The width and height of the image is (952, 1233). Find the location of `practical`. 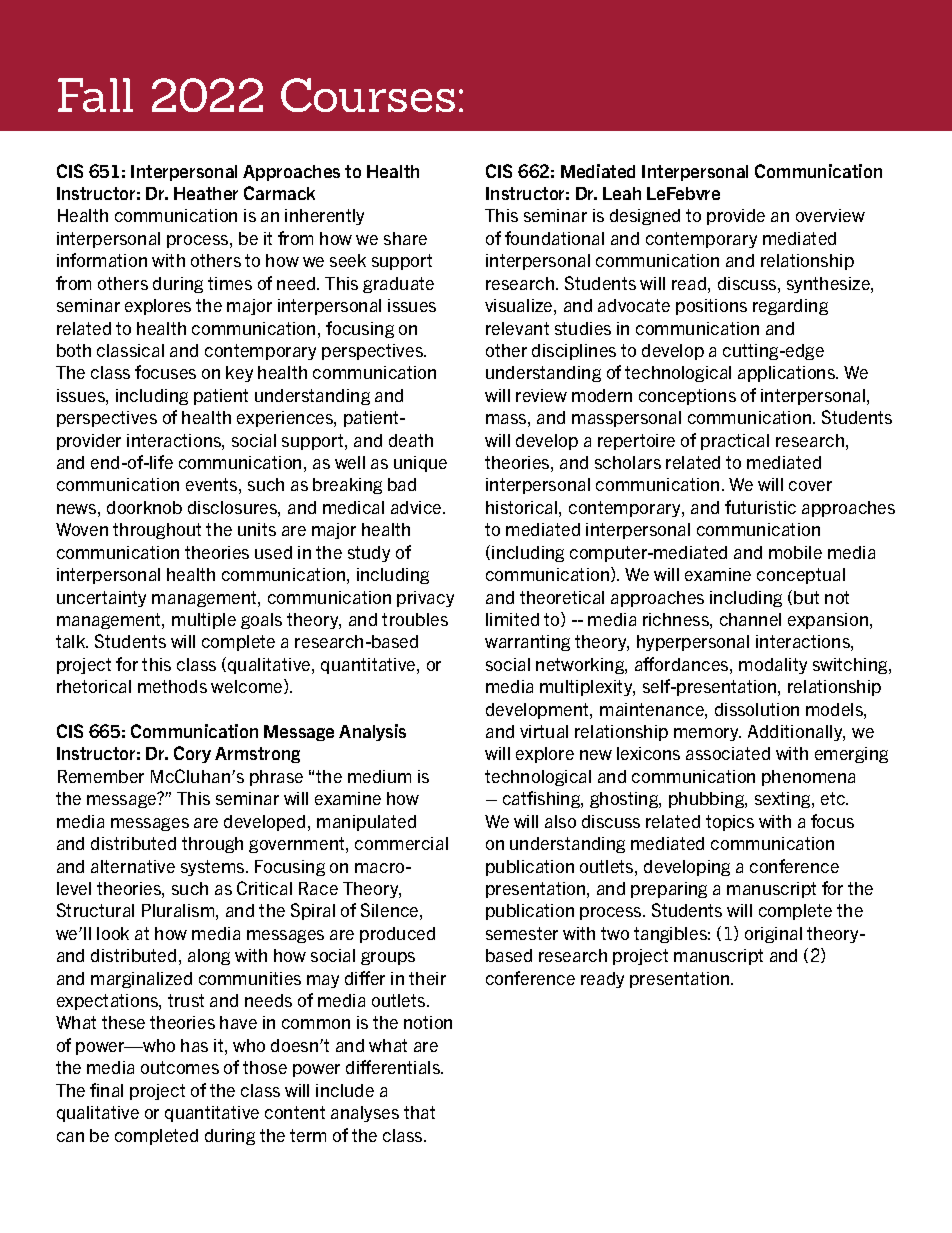

practical is located at coordinates (735, 442).
